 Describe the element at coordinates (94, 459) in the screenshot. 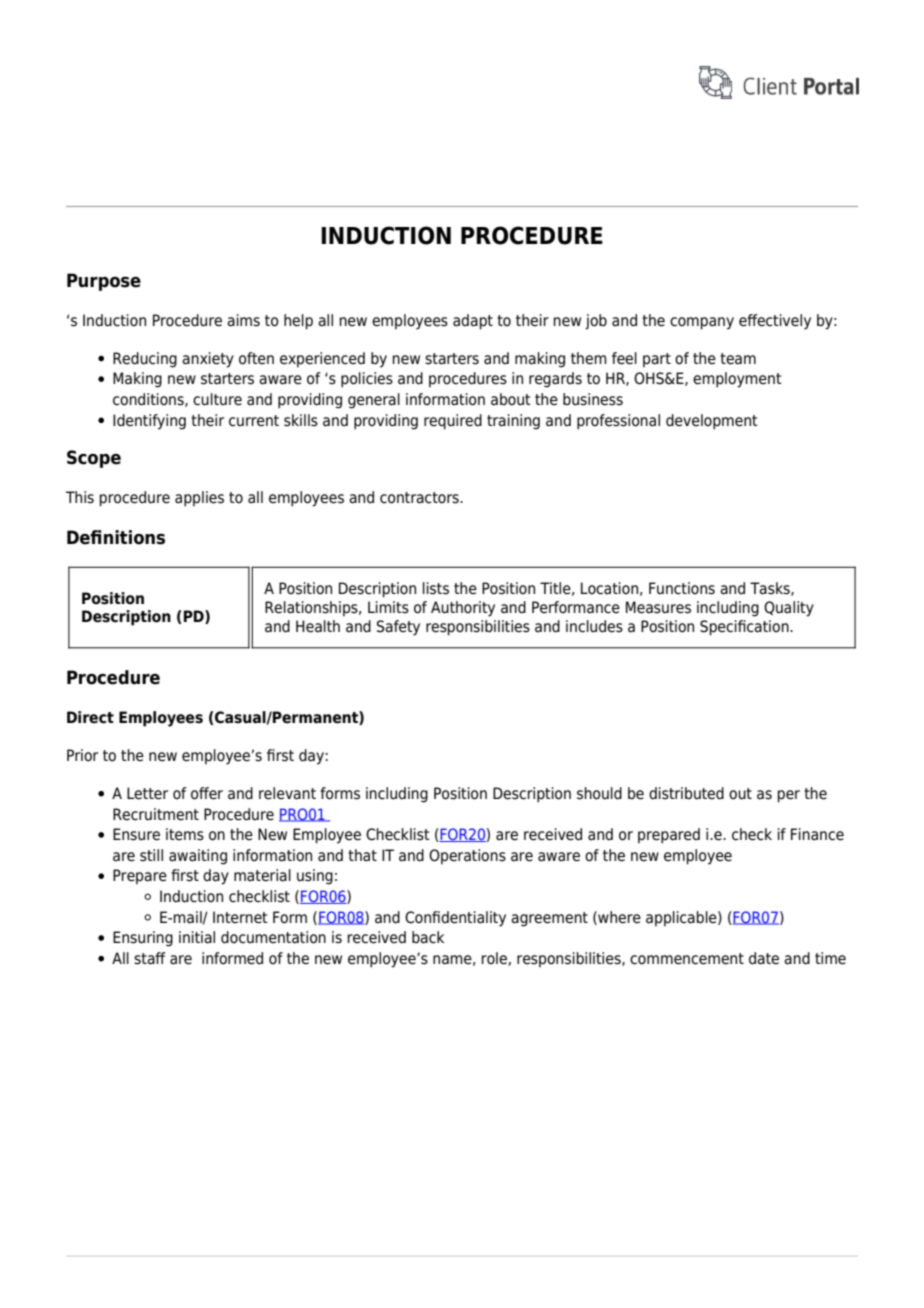

I see `Scope` at that location.
